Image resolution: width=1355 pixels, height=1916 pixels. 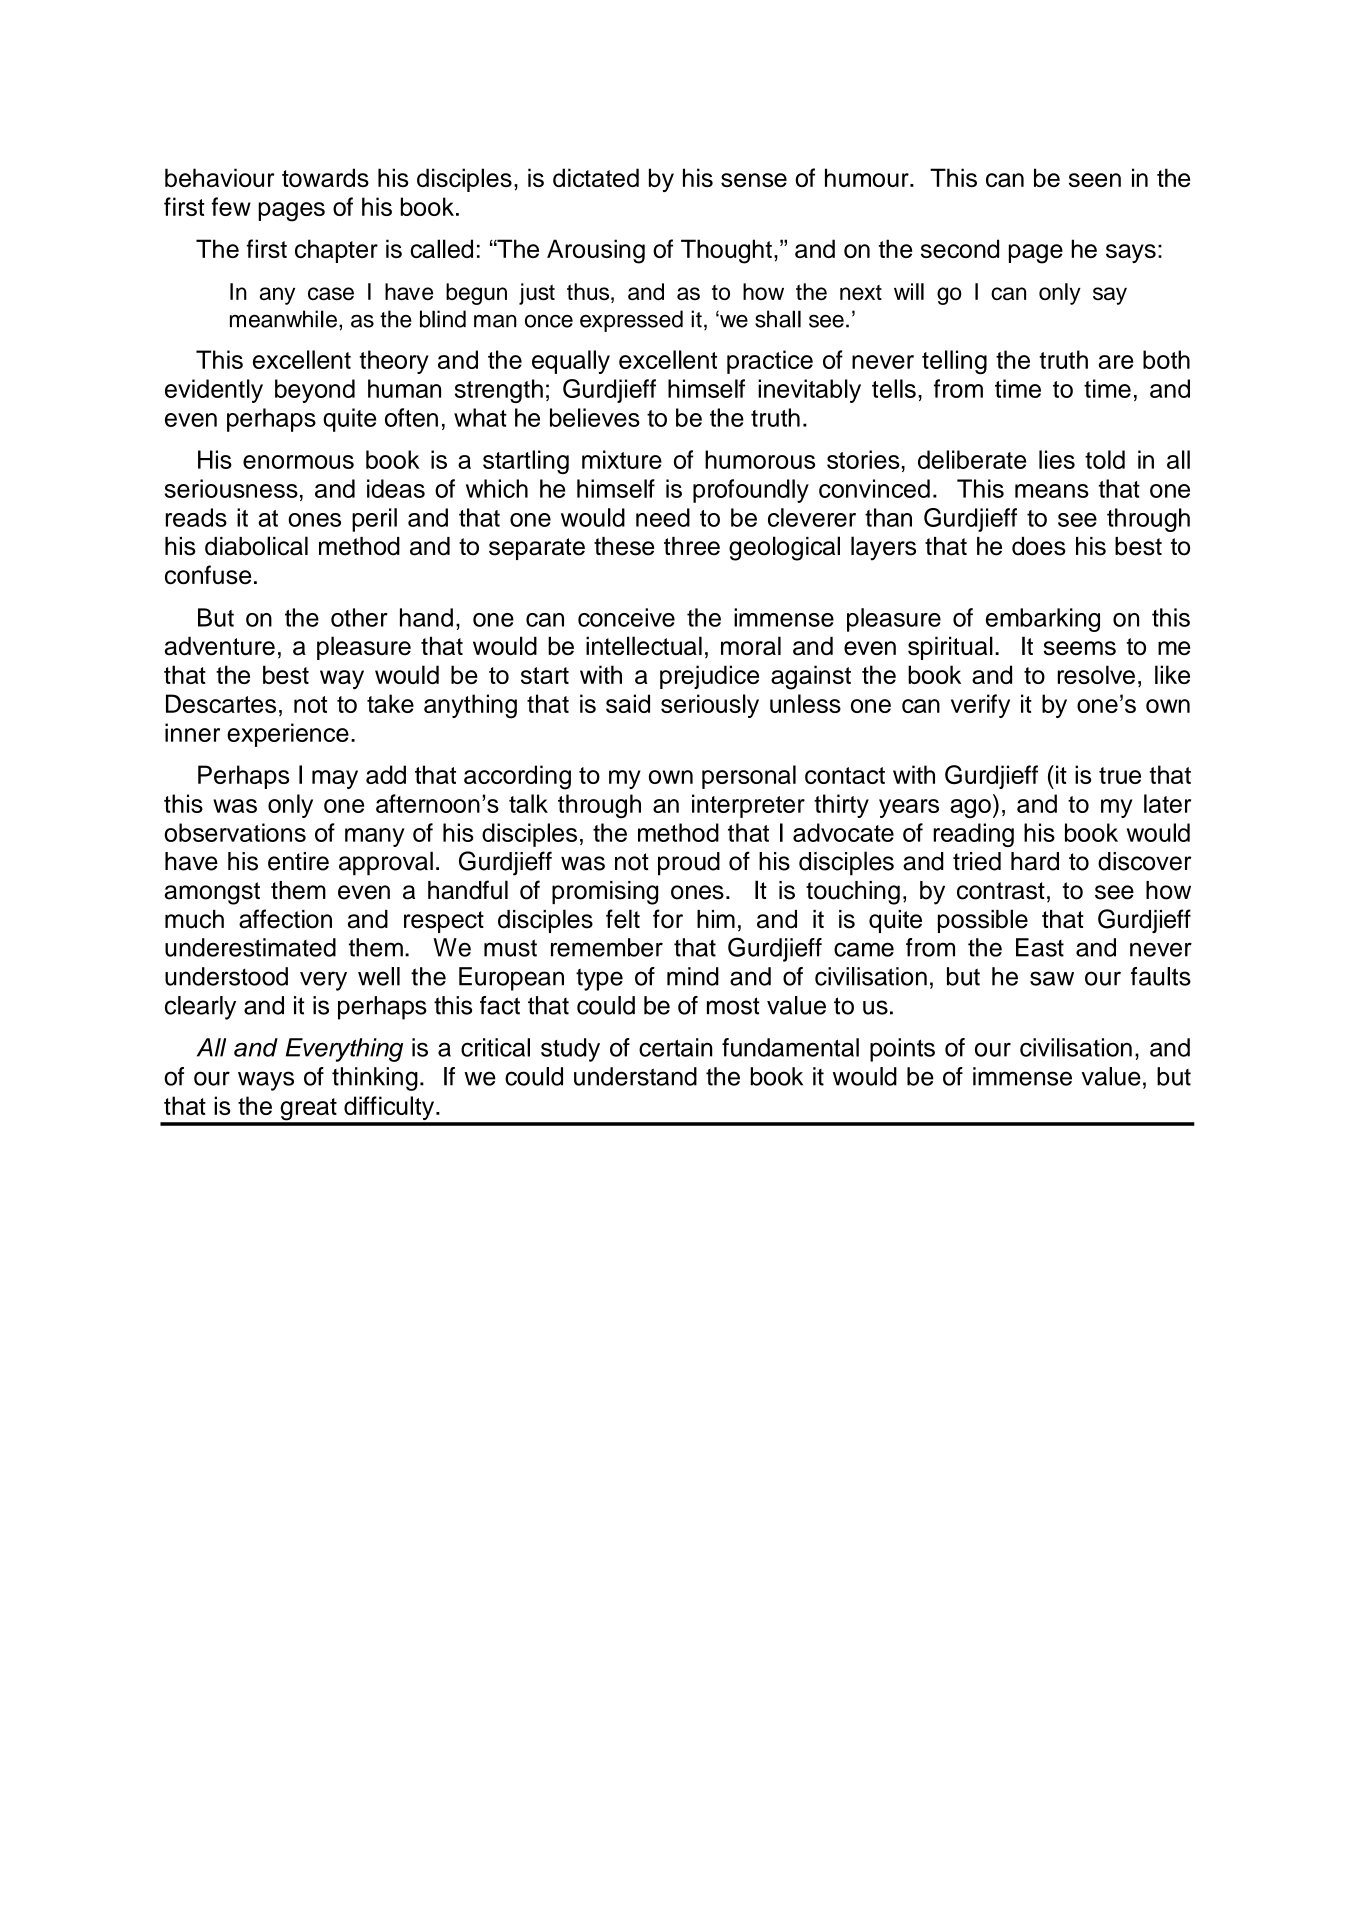 I want to click on ways, so click(x=266, y=1081).
